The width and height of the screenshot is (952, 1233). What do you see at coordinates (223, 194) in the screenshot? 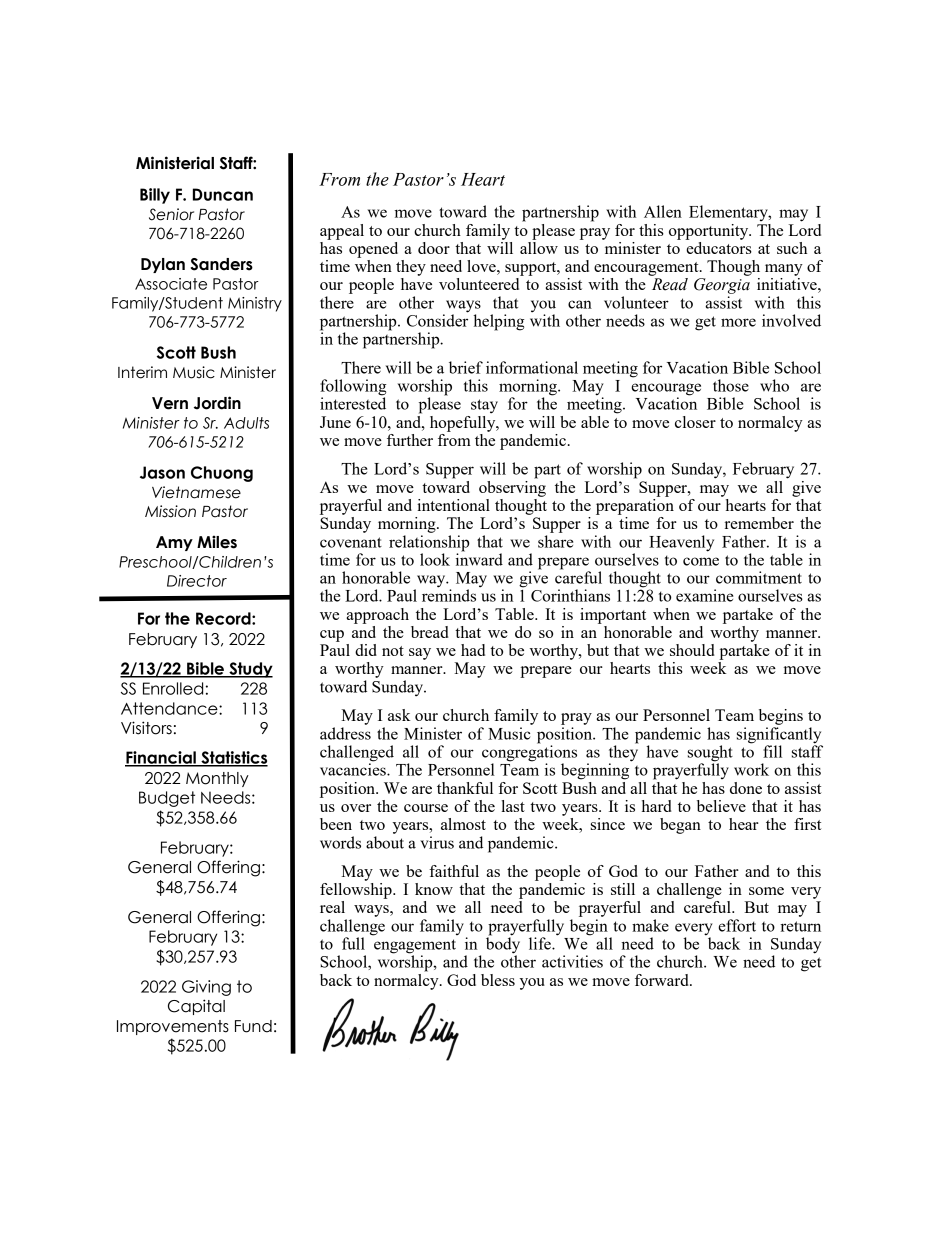
I see `Duncan` at bounding box center [223, 194].
